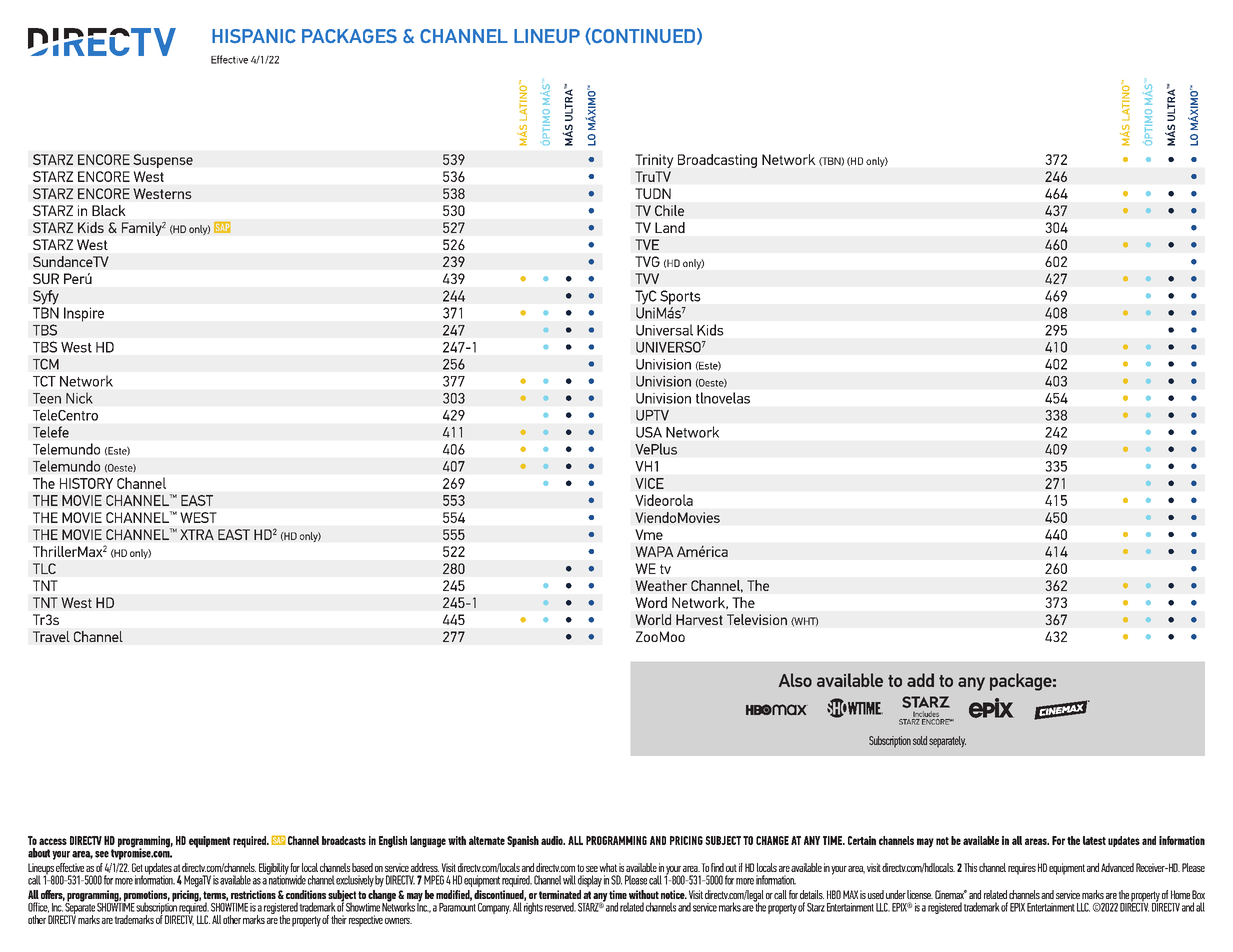  What do you see at coordinates (670, 227) in the document?
I see `Land` at bounding box center [670, 227].
